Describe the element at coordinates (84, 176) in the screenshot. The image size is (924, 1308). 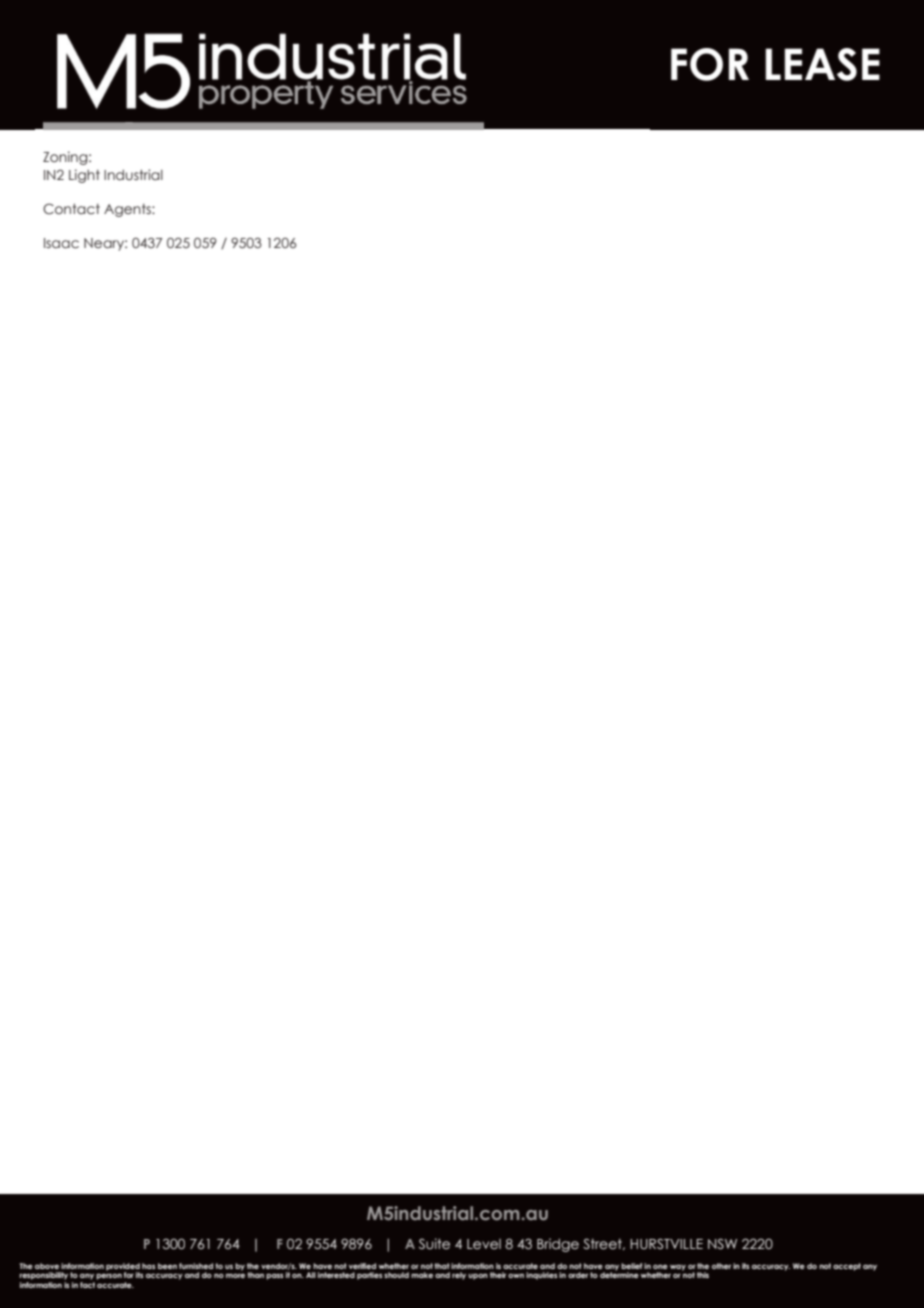
I see `Light` at that location.
